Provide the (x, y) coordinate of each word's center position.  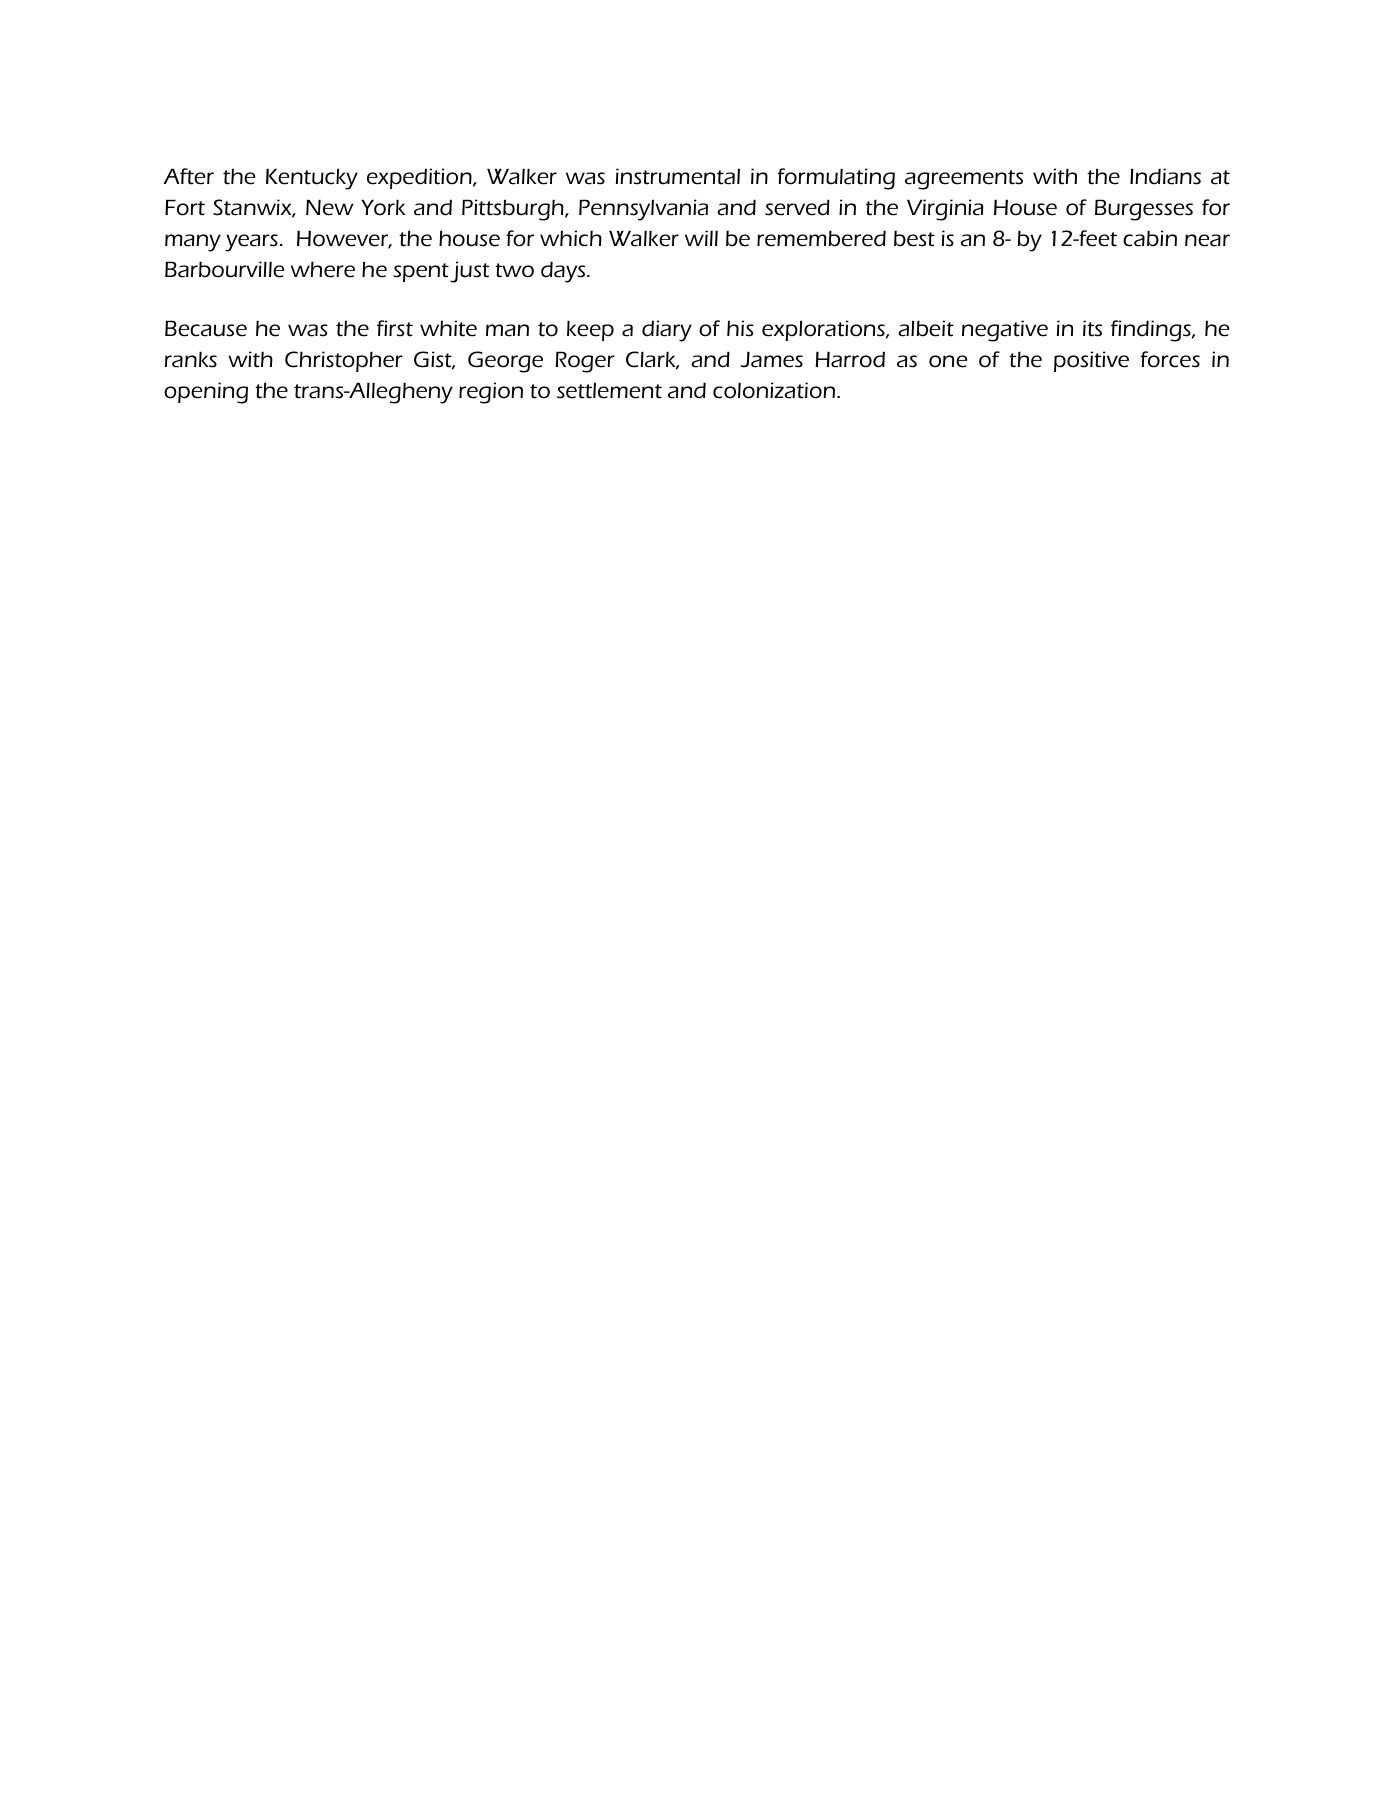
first (395, 328)
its (1092, 328)
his (740, 328)
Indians (1165, 176)
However (344, 239)
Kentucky (312, 179)
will (701, 238)
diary (667, 331)
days (564, 272)
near (1207, 240)
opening (206, 393)
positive (1091, 361)
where (323, 270)
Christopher (344, 361)
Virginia (945, 210)
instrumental (678, 176)
